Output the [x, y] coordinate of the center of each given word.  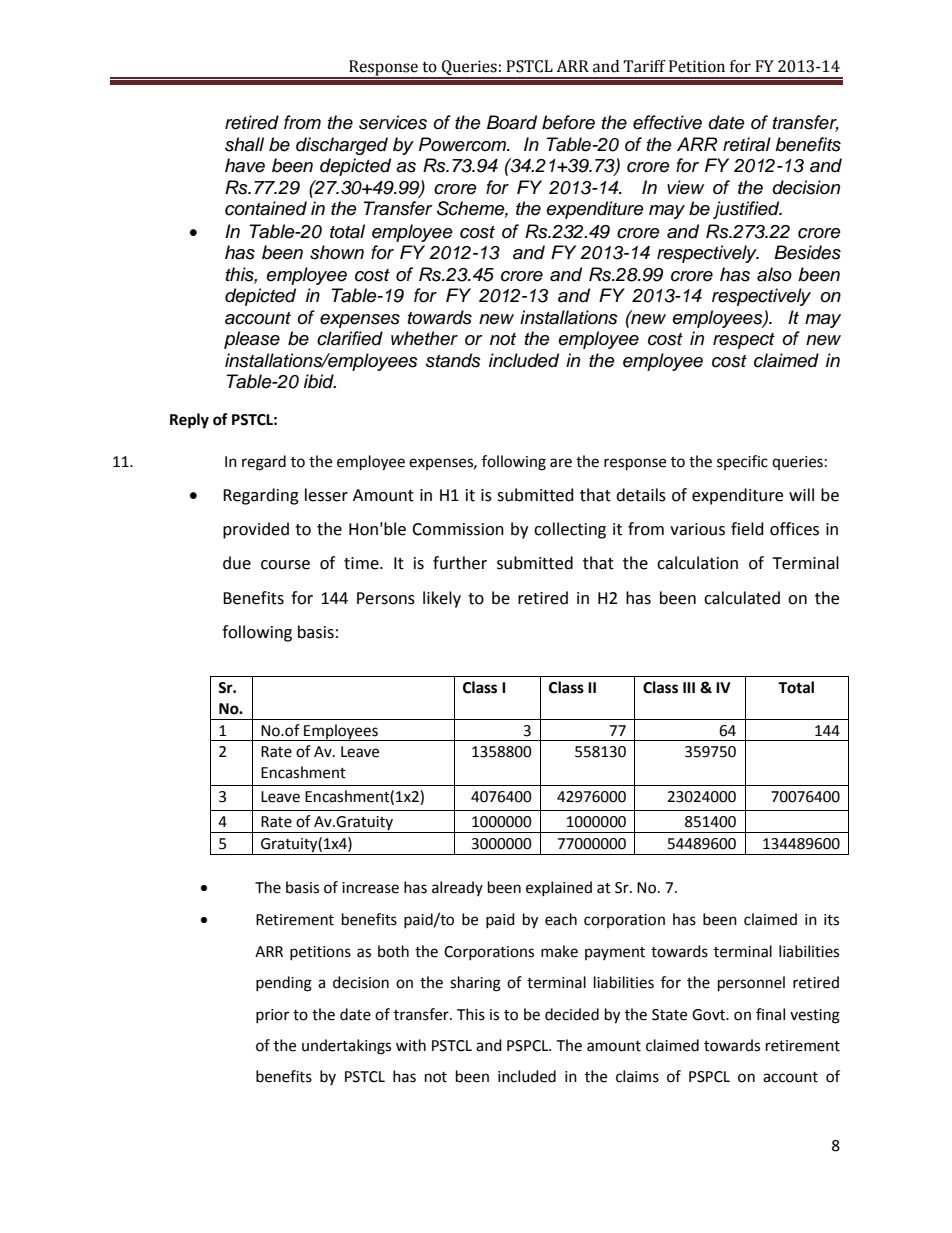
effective [667, 122]
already [457, 888]
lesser [326, 495]
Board [512, 122]
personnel [751, 984]
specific [742, 462]
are [561, 463]
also [774, 274]
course [285, 565]
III [689, 687]
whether [424, 338]
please [252, 340]
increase [370, 888]
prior [272, 1016]
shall [244, 144]
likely [442, 599]
